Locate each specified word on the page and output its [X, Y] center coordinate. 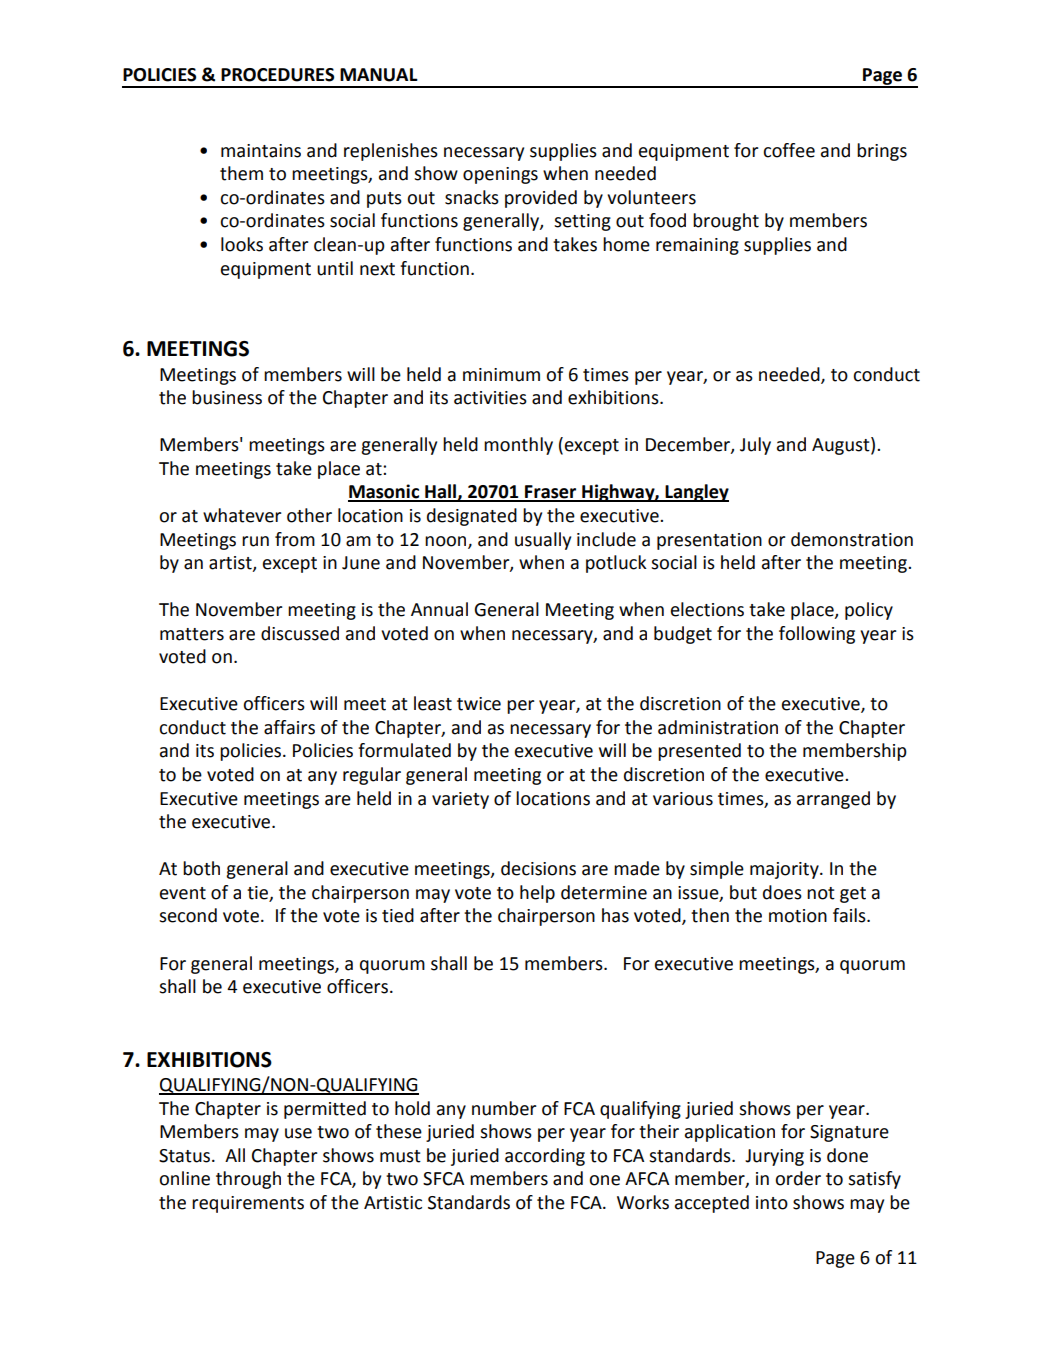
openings [500, 175]
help [537, 894]
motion [798, 916]
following [817, 635]
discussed [300, 633]
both [201, 868]
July [755, 446]
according [545, 1157]
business [227, 397]
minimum [501, 375]
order [798, 1178]
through [248, 1180]
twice [479, 704]
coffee [789, 150]
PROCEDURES [277, 75]
